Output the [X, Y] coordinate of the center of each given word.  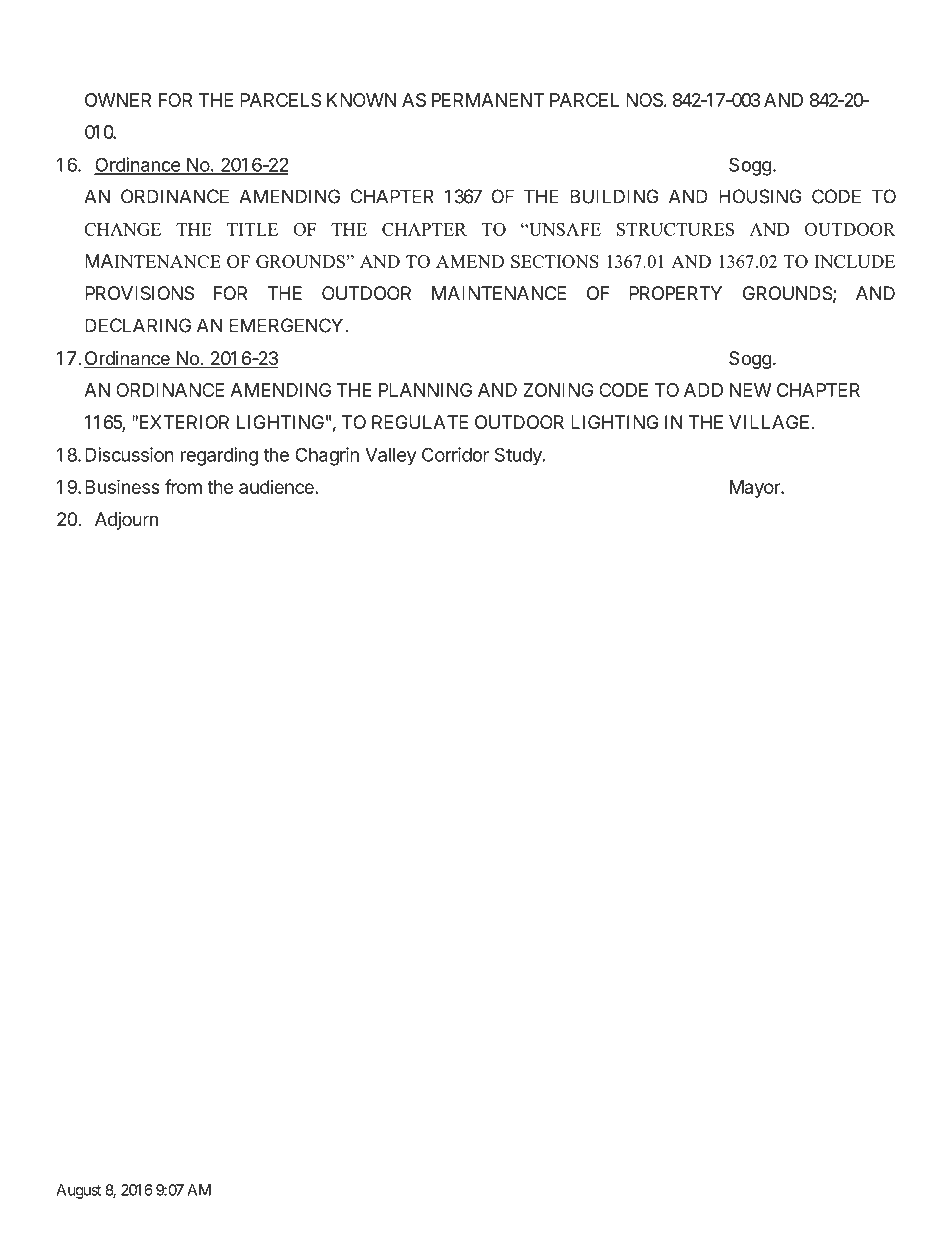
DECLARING [138, 325]
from [183, 486]
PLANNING [425, 390]
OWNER [118, 100]
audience [276, 487]
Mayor [756, 489]
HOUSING [760, 196]
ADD [703, 390]
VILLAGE [769, 422]
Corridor [455, 454]
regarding [219, 456]
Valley [391, 457]
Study [519, 456]
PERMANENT [488, 100]
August [78, 1191]
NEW [751, 390]
